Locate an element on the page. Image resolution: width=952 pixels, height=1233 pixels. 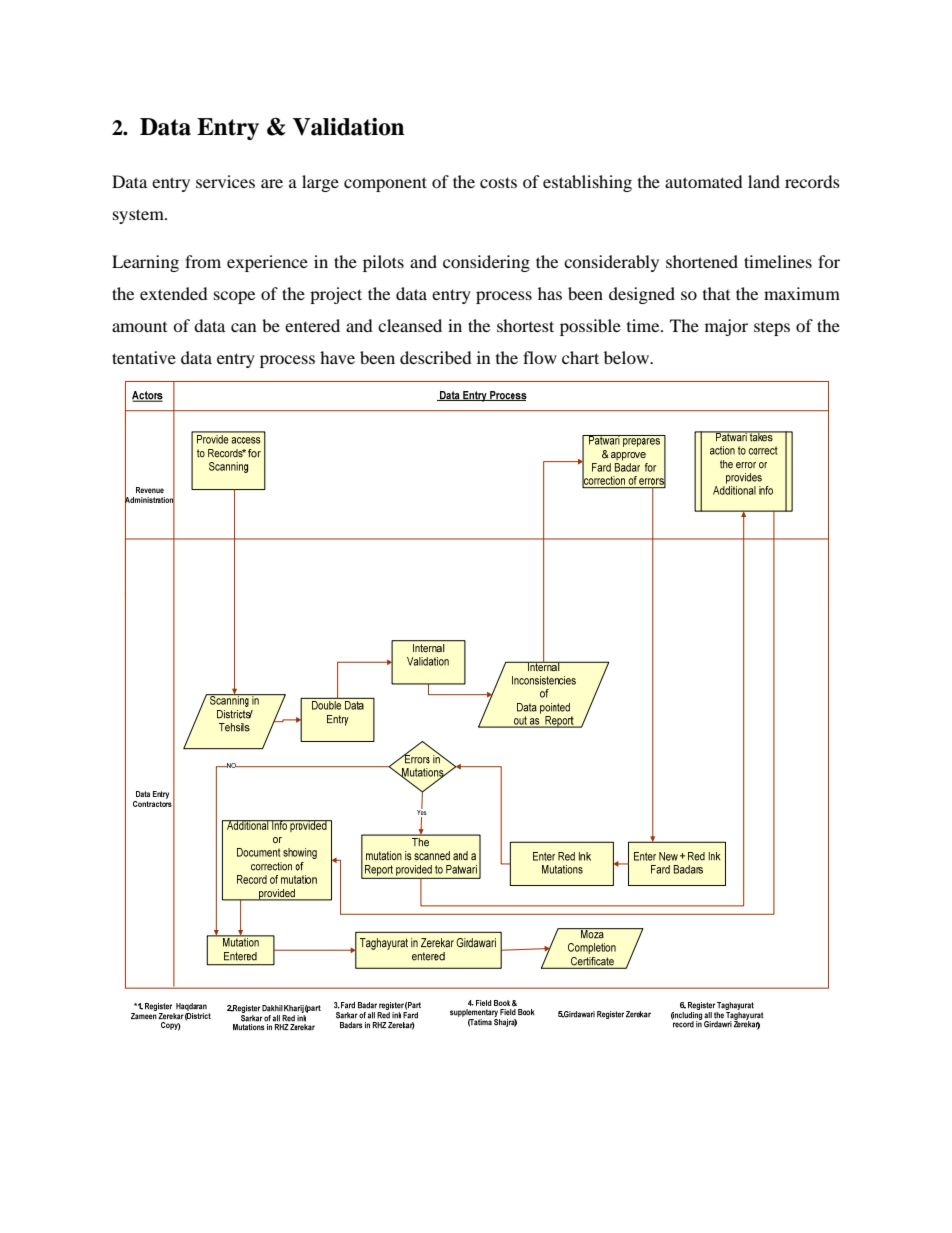
considering is located at coordinates (486, 263).
